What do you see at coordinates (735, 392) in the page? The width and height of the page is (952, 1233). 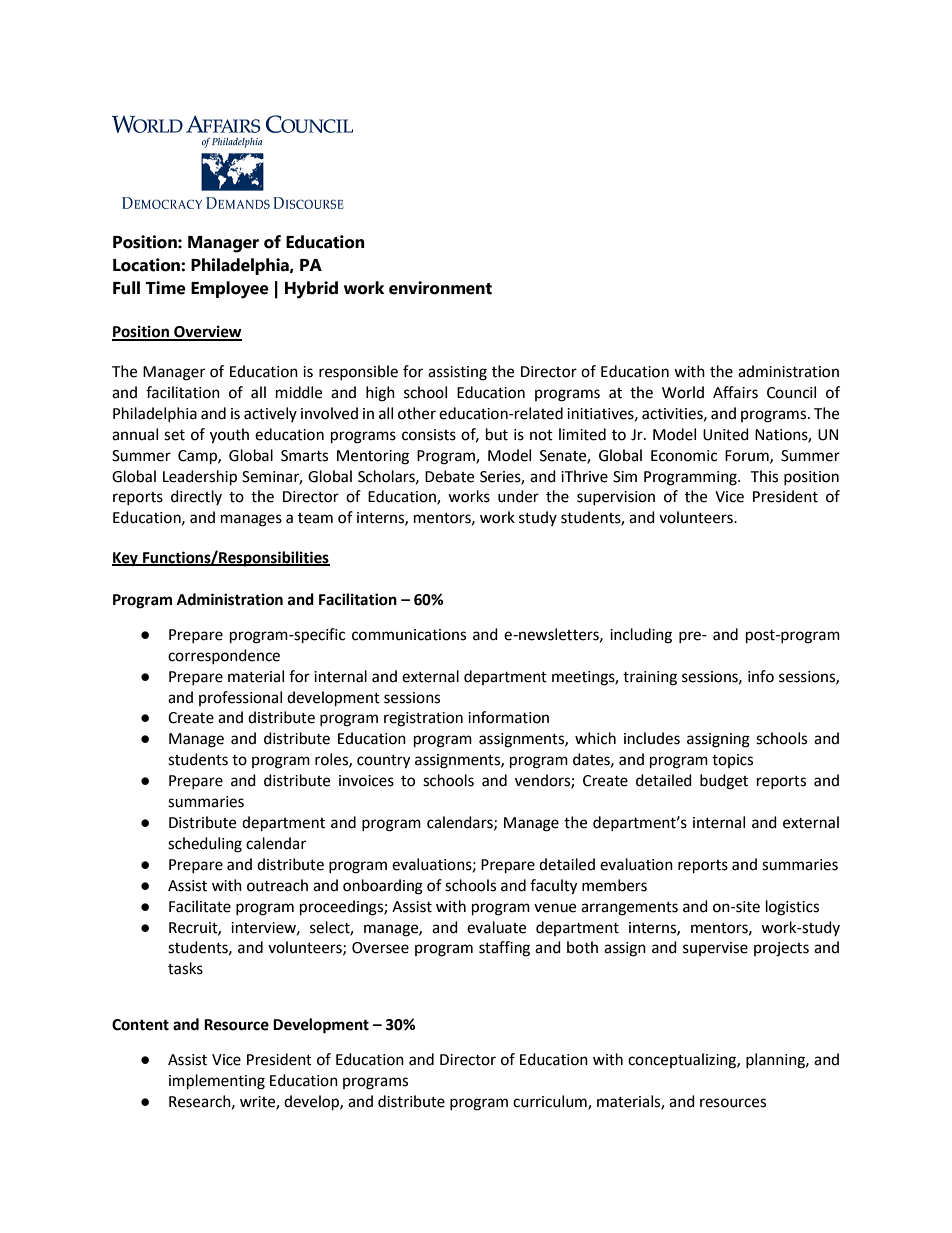 I see `Affairs` at bounding box center [735, 392].
